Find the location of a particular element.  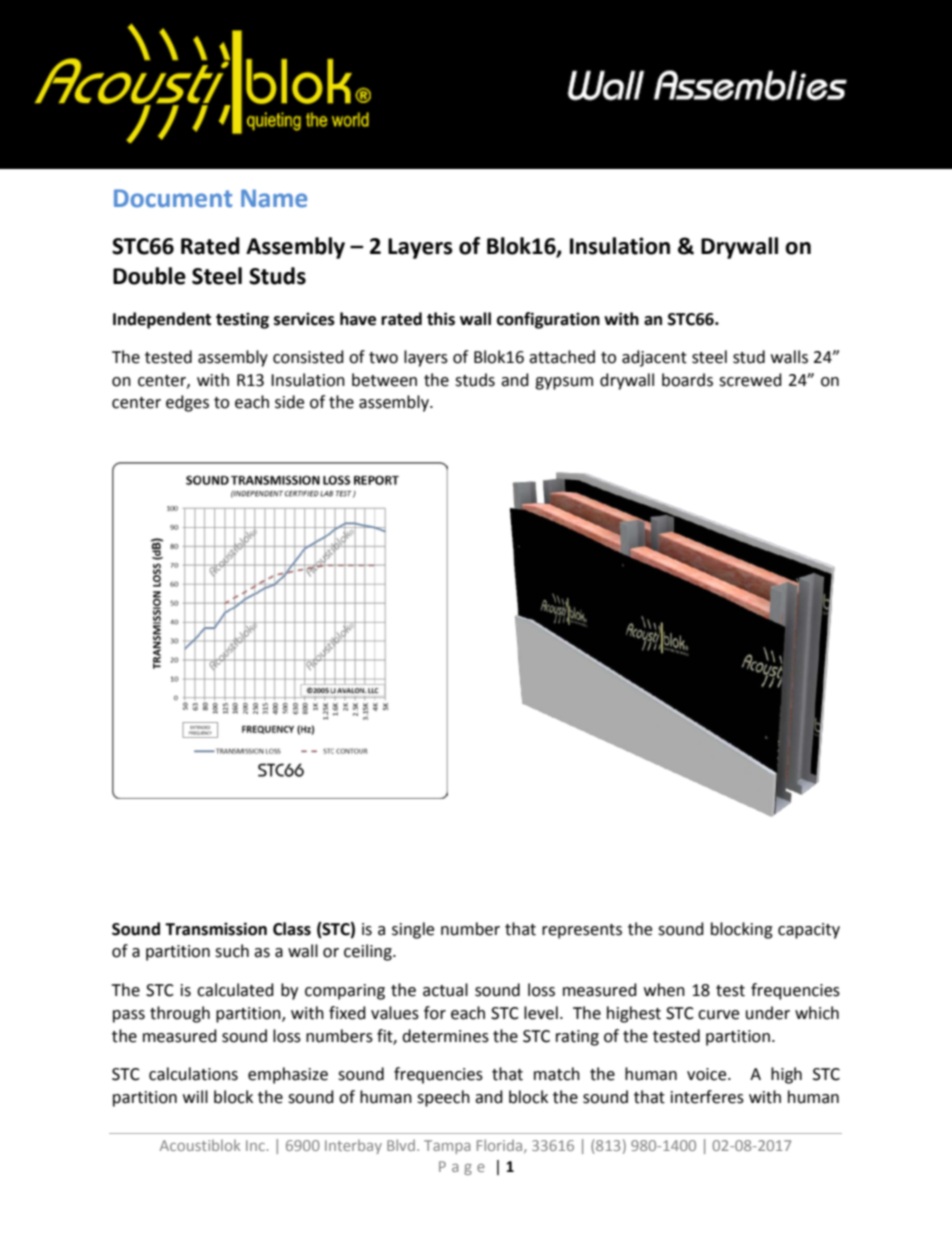

capacity is located at coordinates (809, 931).
